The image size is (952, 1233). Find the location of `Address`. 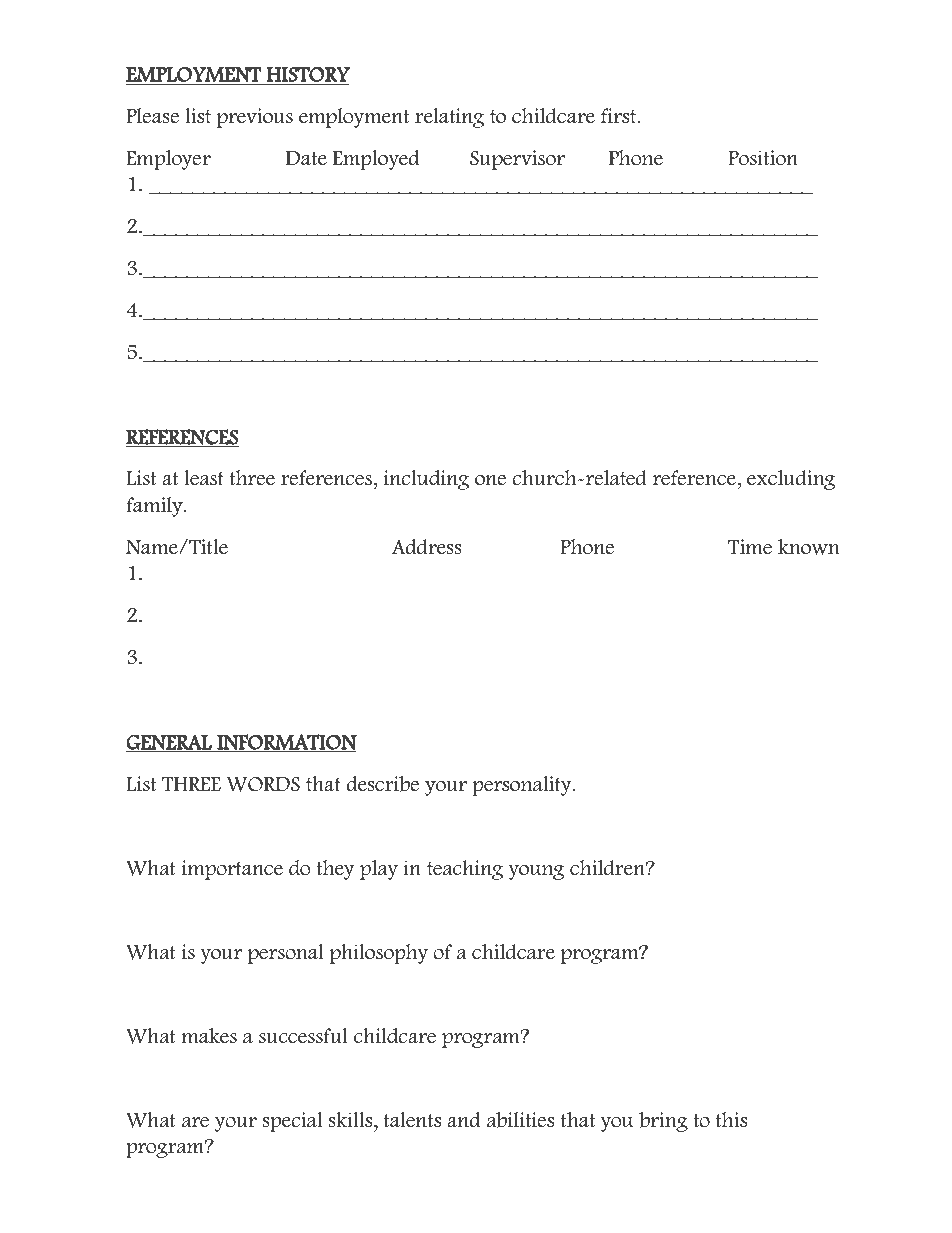

Address is located at coordinates (427, 547).
